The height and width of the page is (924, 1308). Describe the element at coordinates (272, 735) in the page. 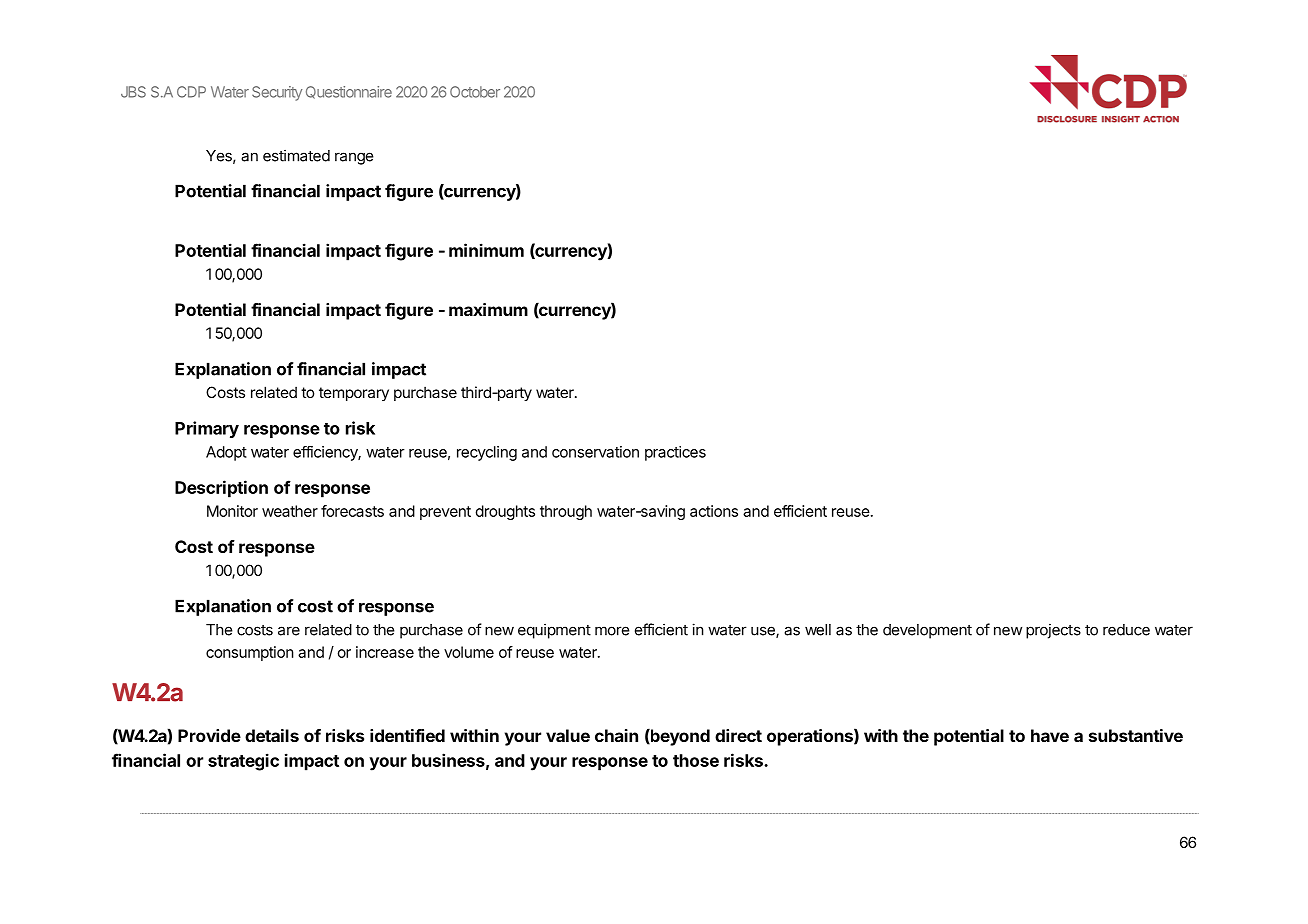

I see `details` at that location.
